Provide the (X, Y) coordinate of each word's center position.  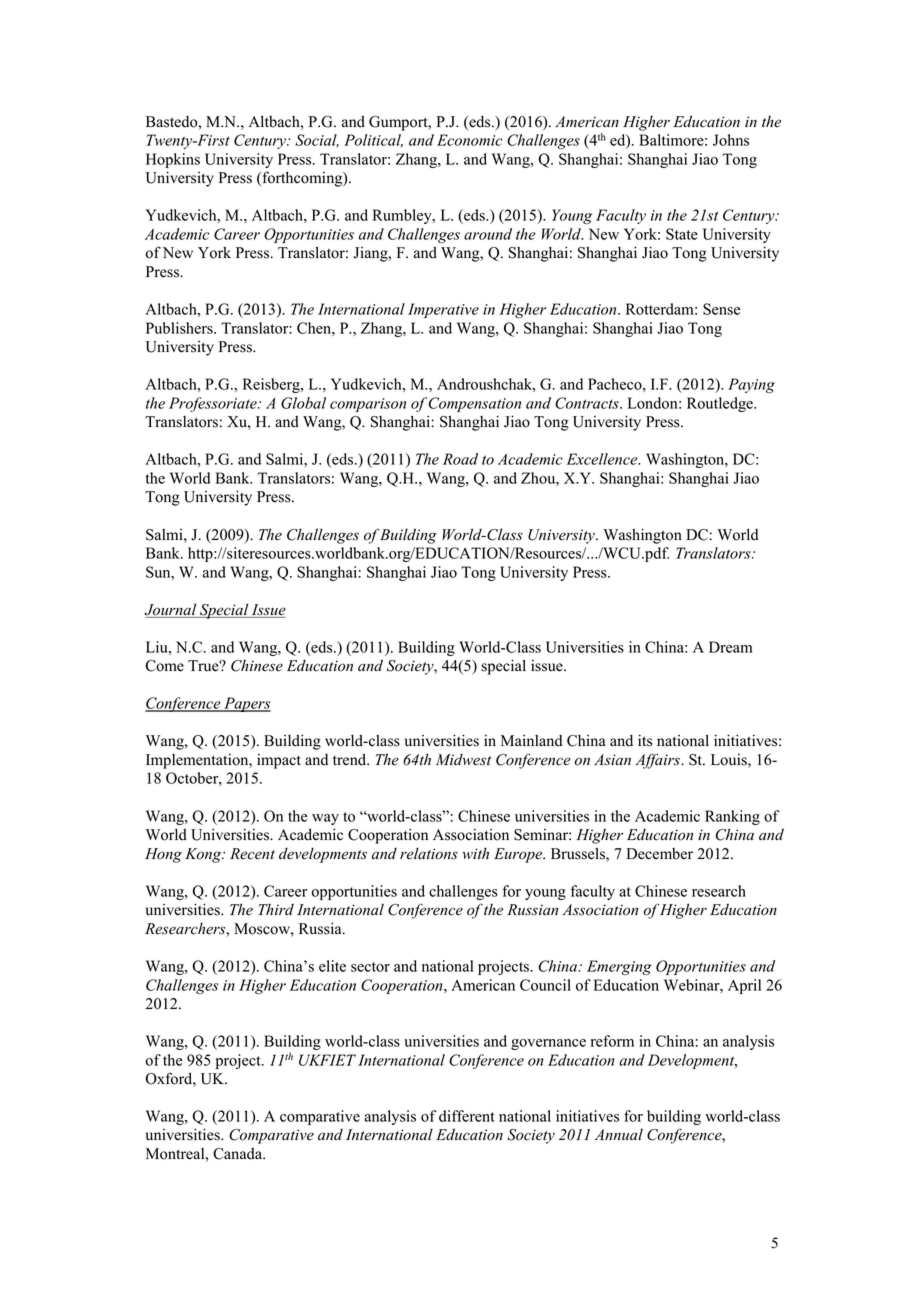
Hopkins (173, 160)
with (476, 853)
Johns (731, 140)
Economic (469, 140)
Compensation (475, 404)
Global (303, 403)
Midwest (463, 760)
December (659, 854)
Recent (252, 854)
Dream (731, 647)
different (467, 1116)
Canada (239, 1154)
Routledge (721, 404)
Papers (246, 704)
